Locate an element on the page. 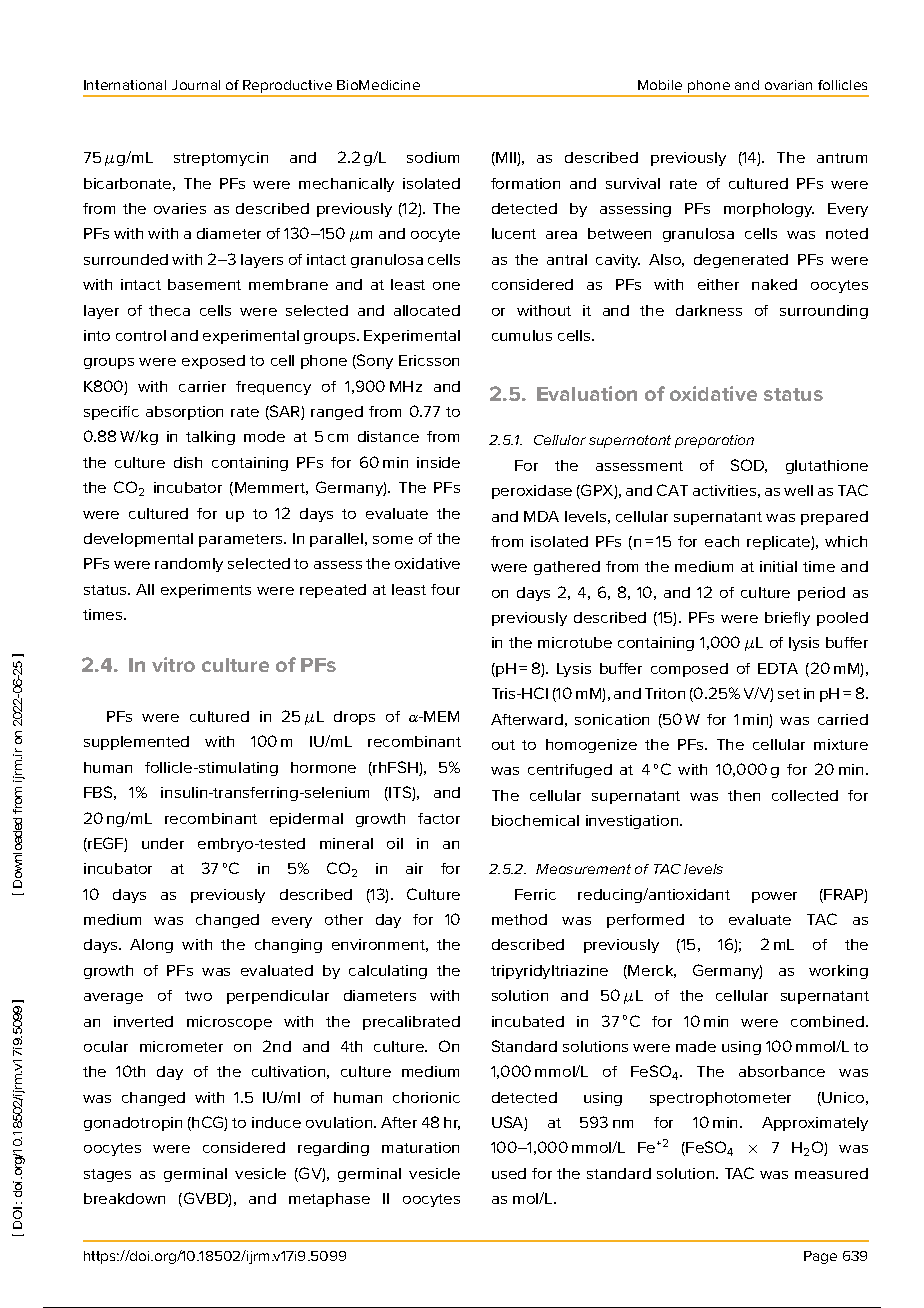  MII is located at coordinates (506, 159).
